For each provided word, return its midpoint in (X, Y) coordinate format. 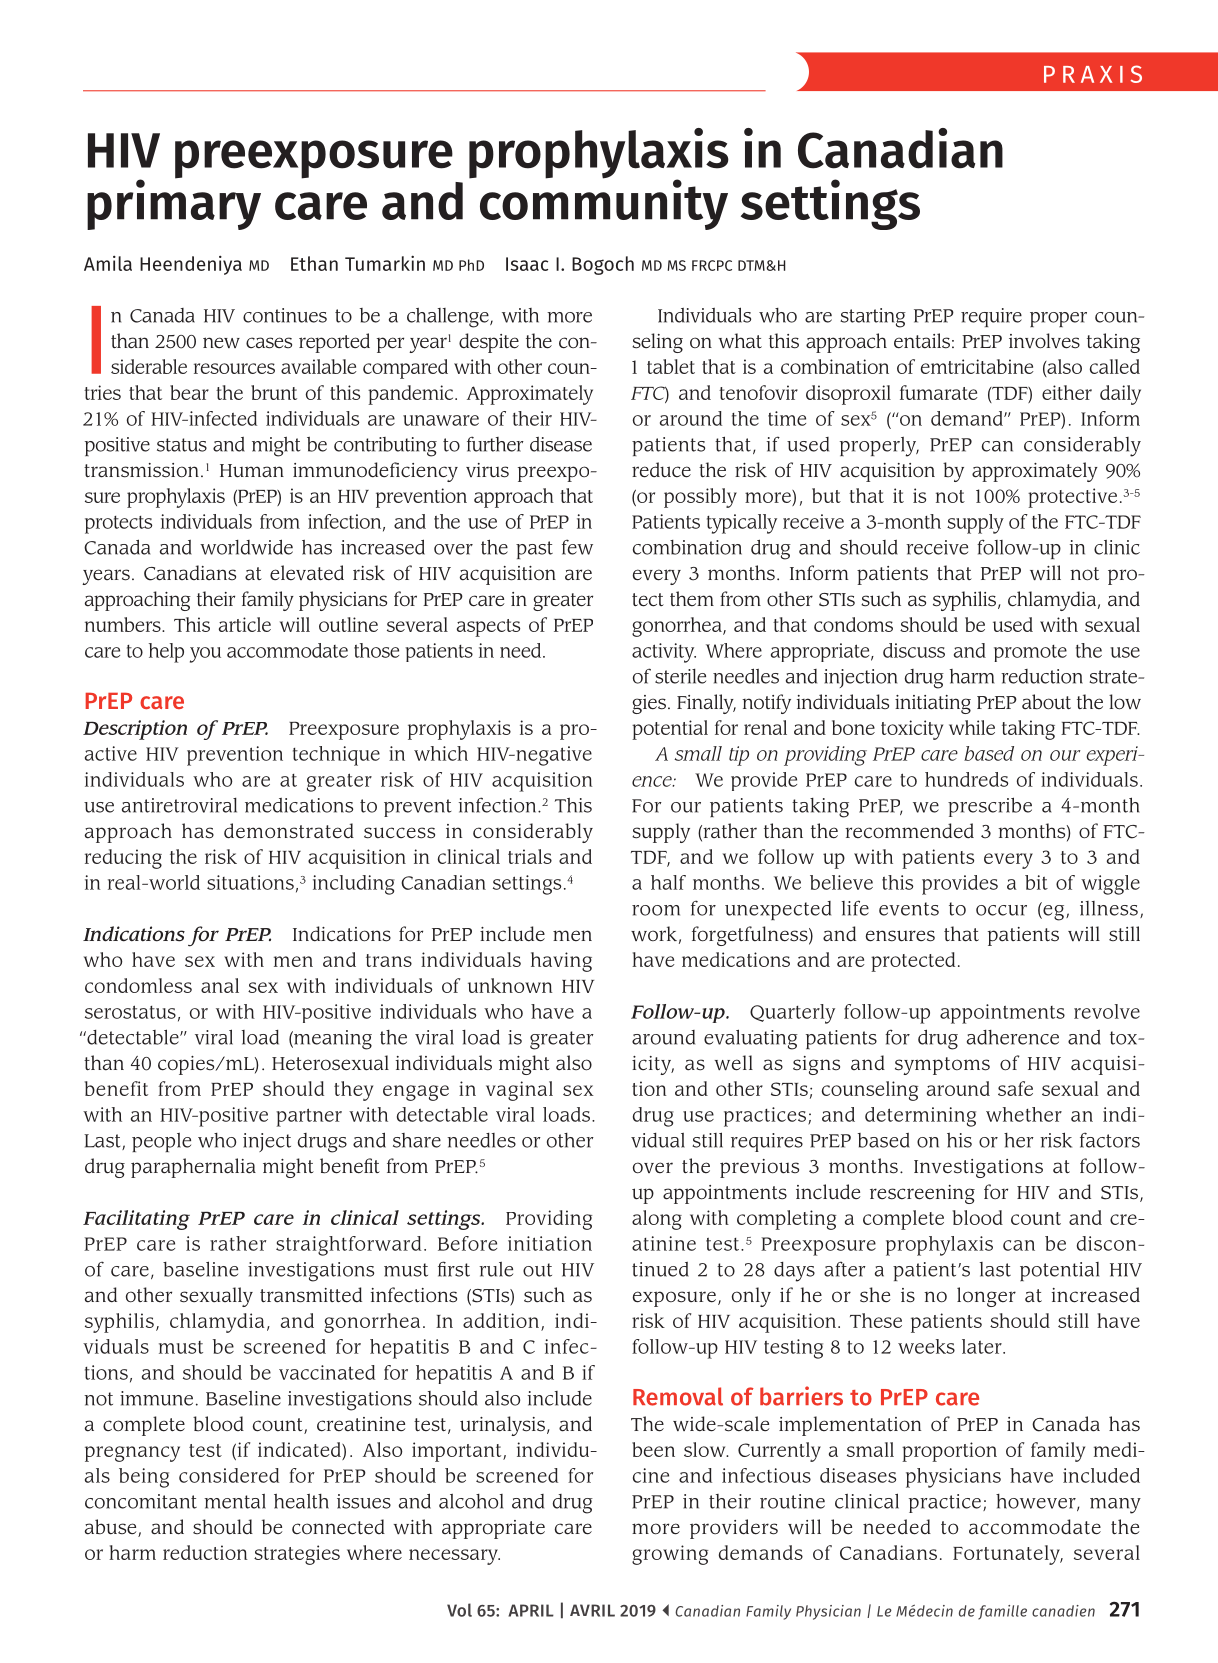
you (205, 655)
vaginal (519, 1091)
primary (174, 203)
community (604, 203)
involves (1044, 341)
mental (235, 1501)
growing (670, 1555)
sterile (680, 676)
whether (1024, 1114)
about (1046, 702)
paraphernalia (193, 1168)
